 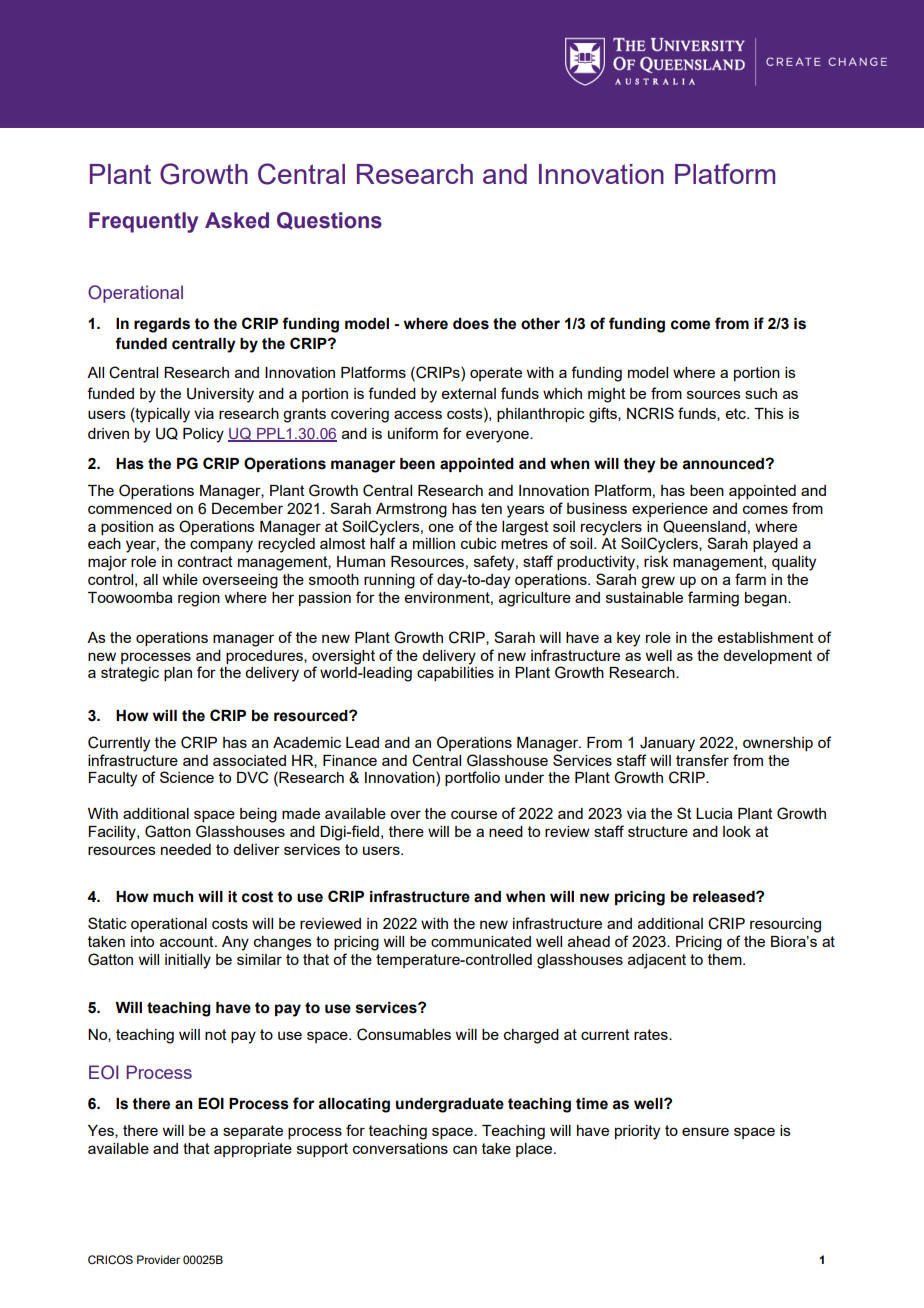 What do you see at coordinates (143, 222) in the document?
I see `Frequently` at bounding box center [143, 222].
